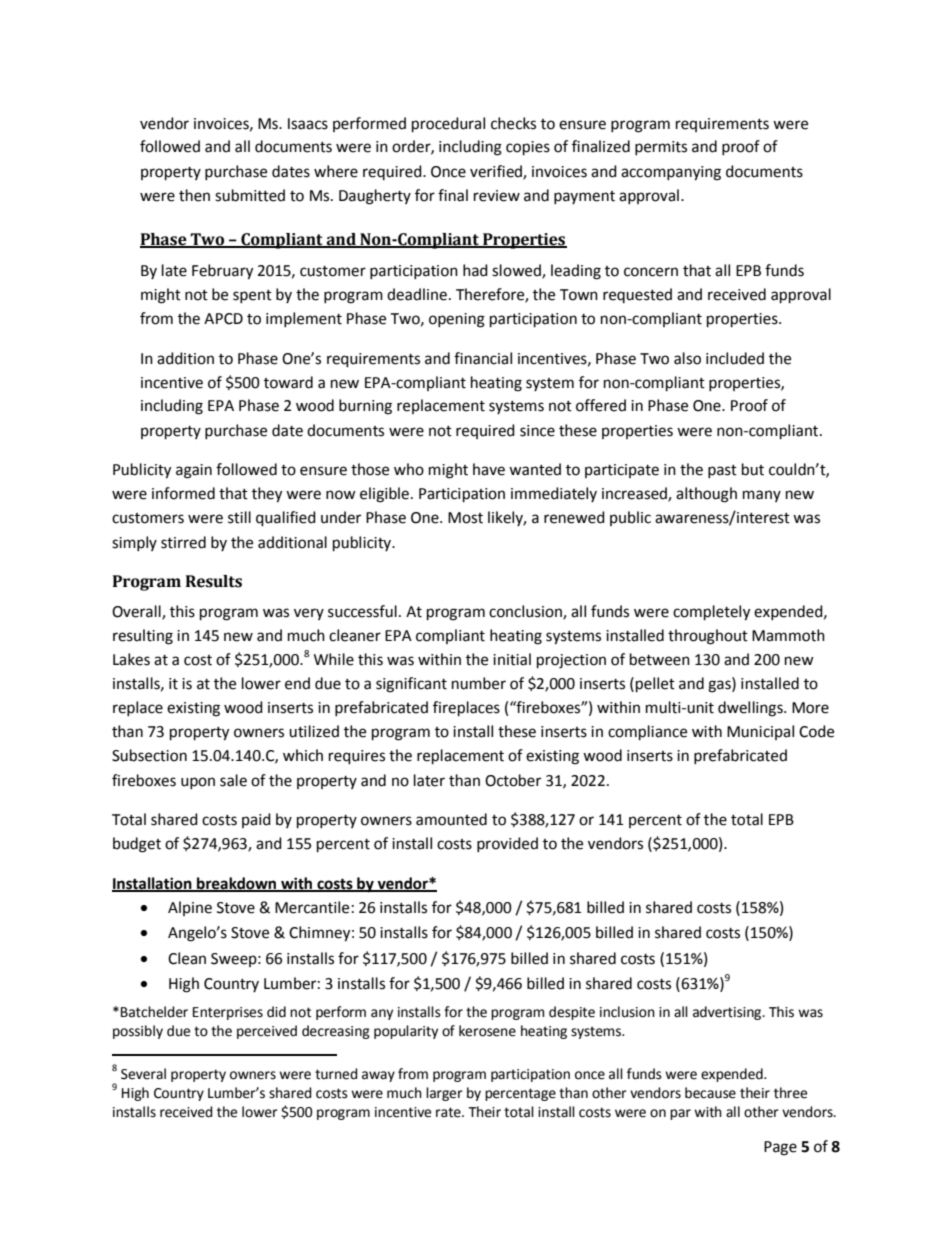 This image has width=952, height=1233. I want to click on Several, so click(143, 1074).
